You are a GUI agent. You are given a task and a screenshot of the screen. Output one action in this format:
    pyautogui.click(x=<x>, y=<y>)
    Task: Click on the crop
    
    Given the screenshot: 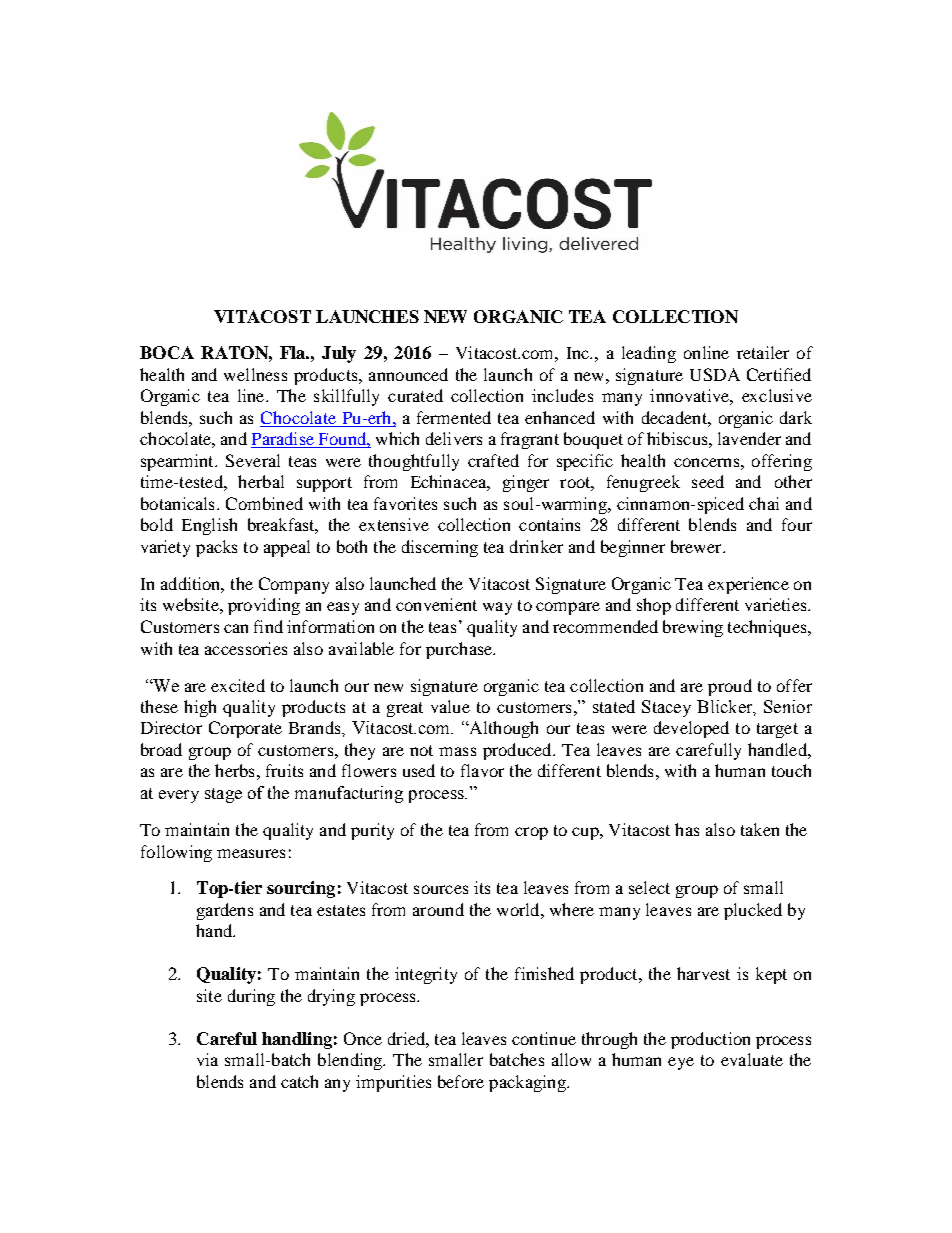 What is the action you would take?
    pyautogui.click(x=531, y=833)
